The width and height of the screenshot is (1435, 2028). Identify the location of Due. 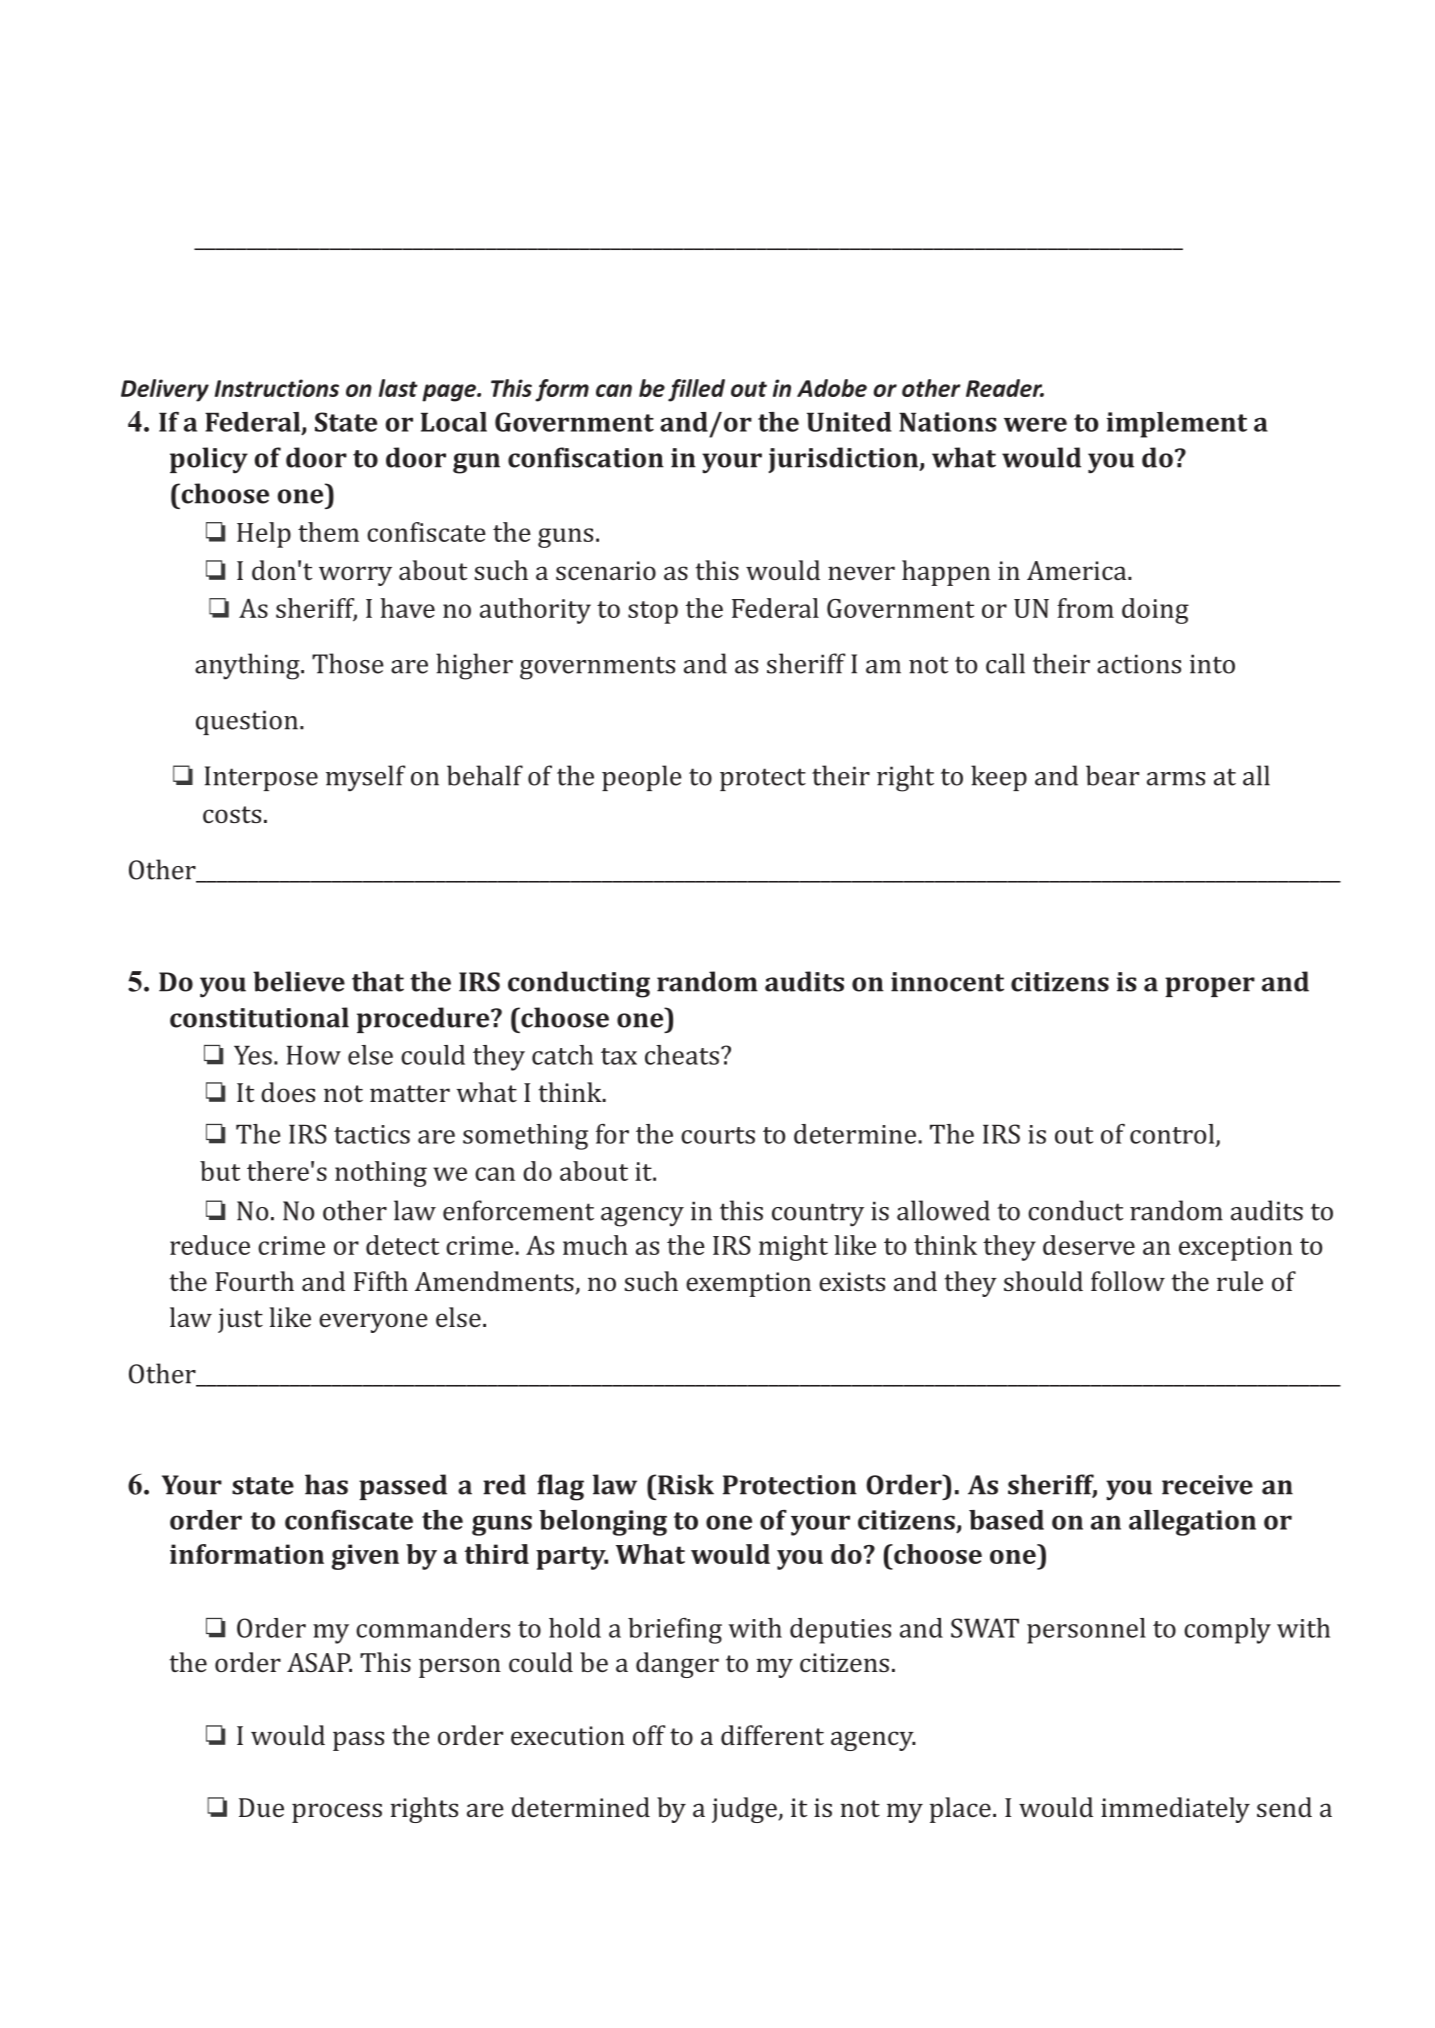
(261, 1807).
